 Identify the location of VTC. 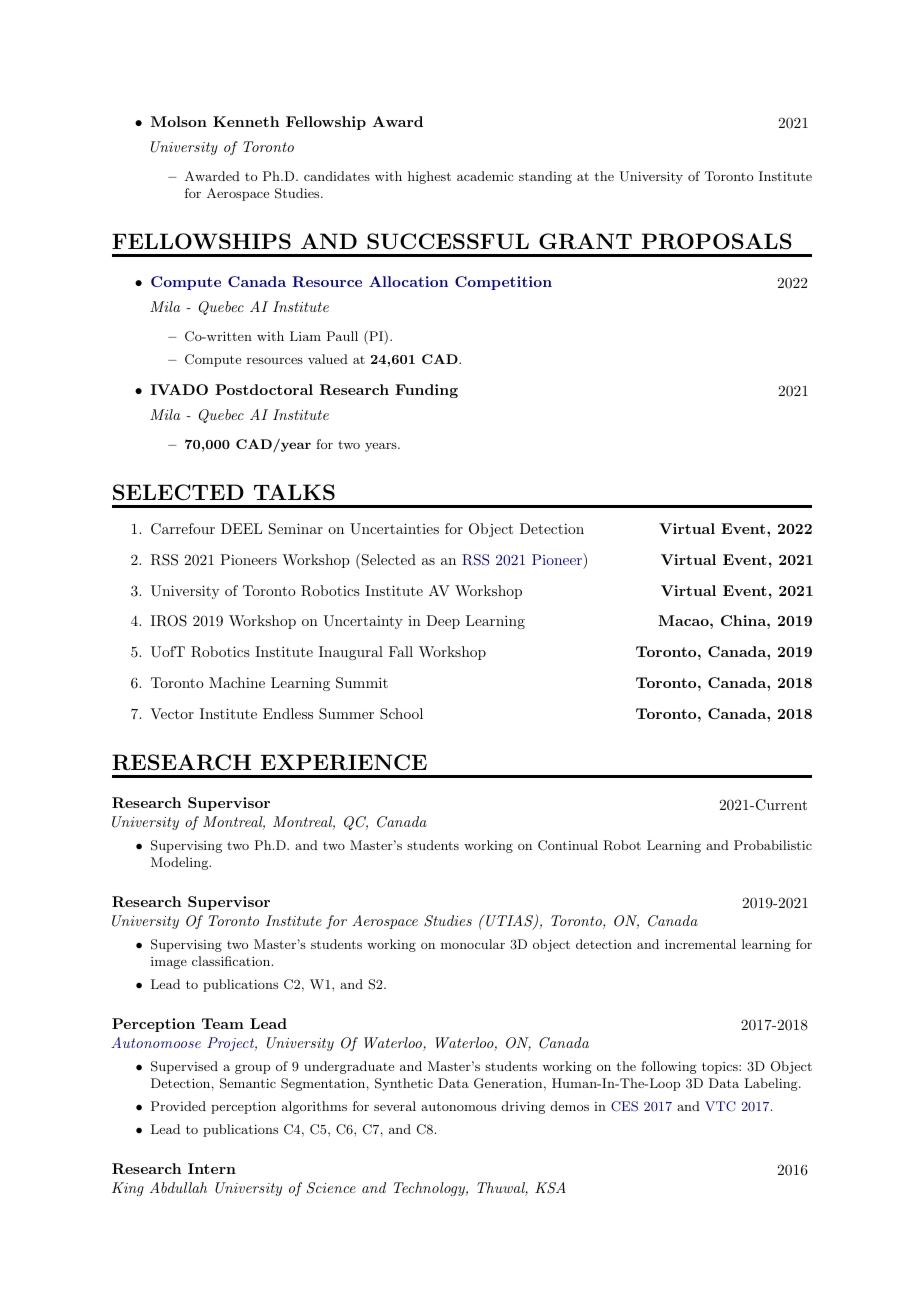
(720, 1106).
